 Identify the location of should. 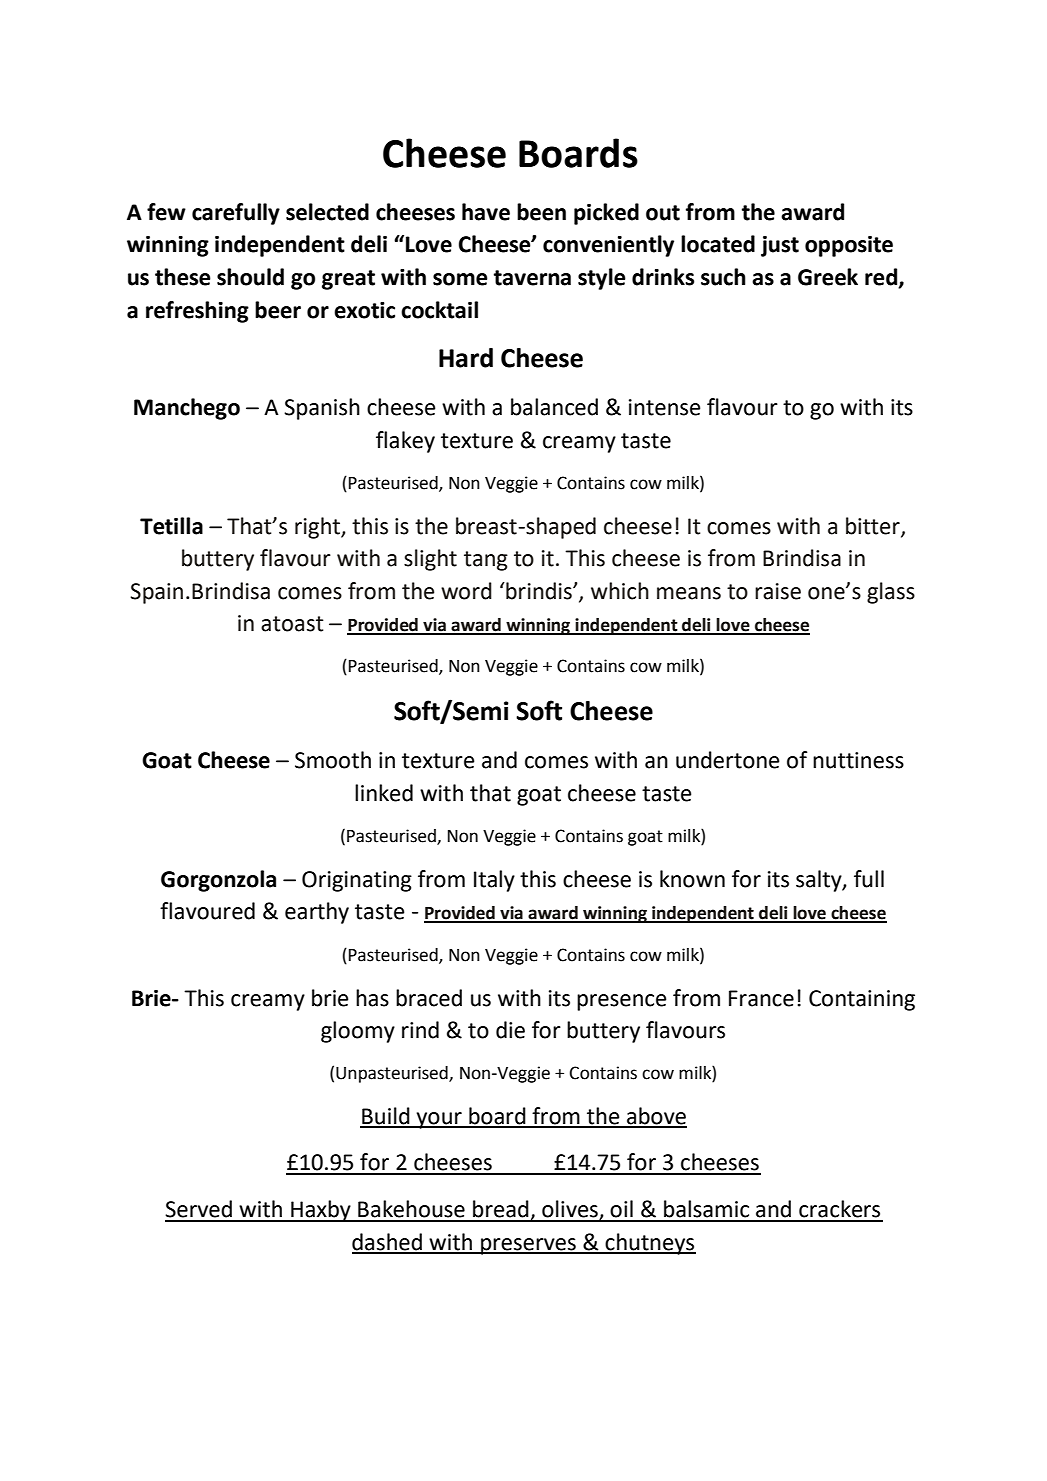
(250, 277).
